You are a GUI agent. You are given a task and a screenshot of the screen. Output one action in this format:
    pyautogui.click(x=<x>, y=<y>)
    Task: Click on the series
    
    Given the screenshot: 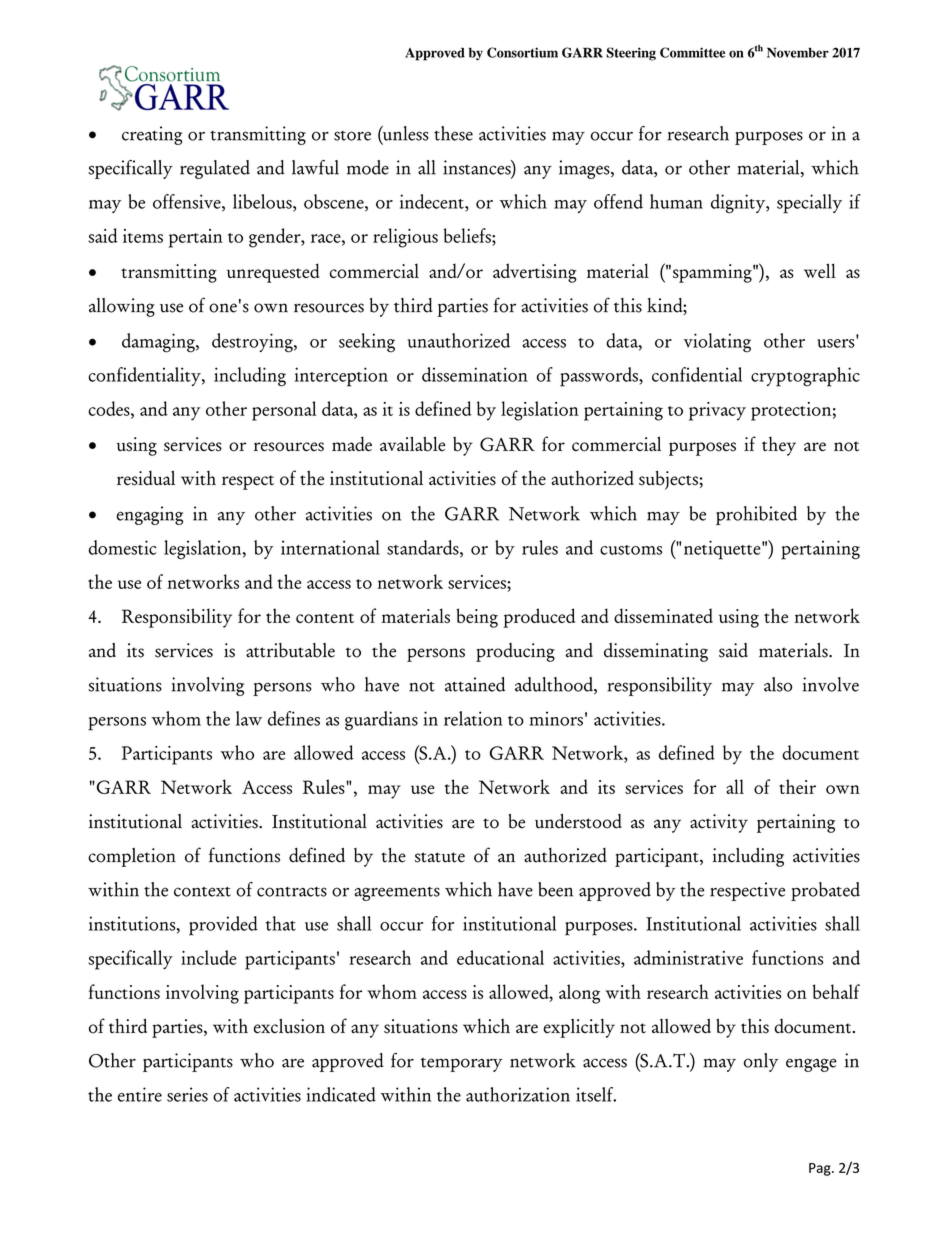 What is the action you would take?
    pyautogui.click(x=187, y=1094)
